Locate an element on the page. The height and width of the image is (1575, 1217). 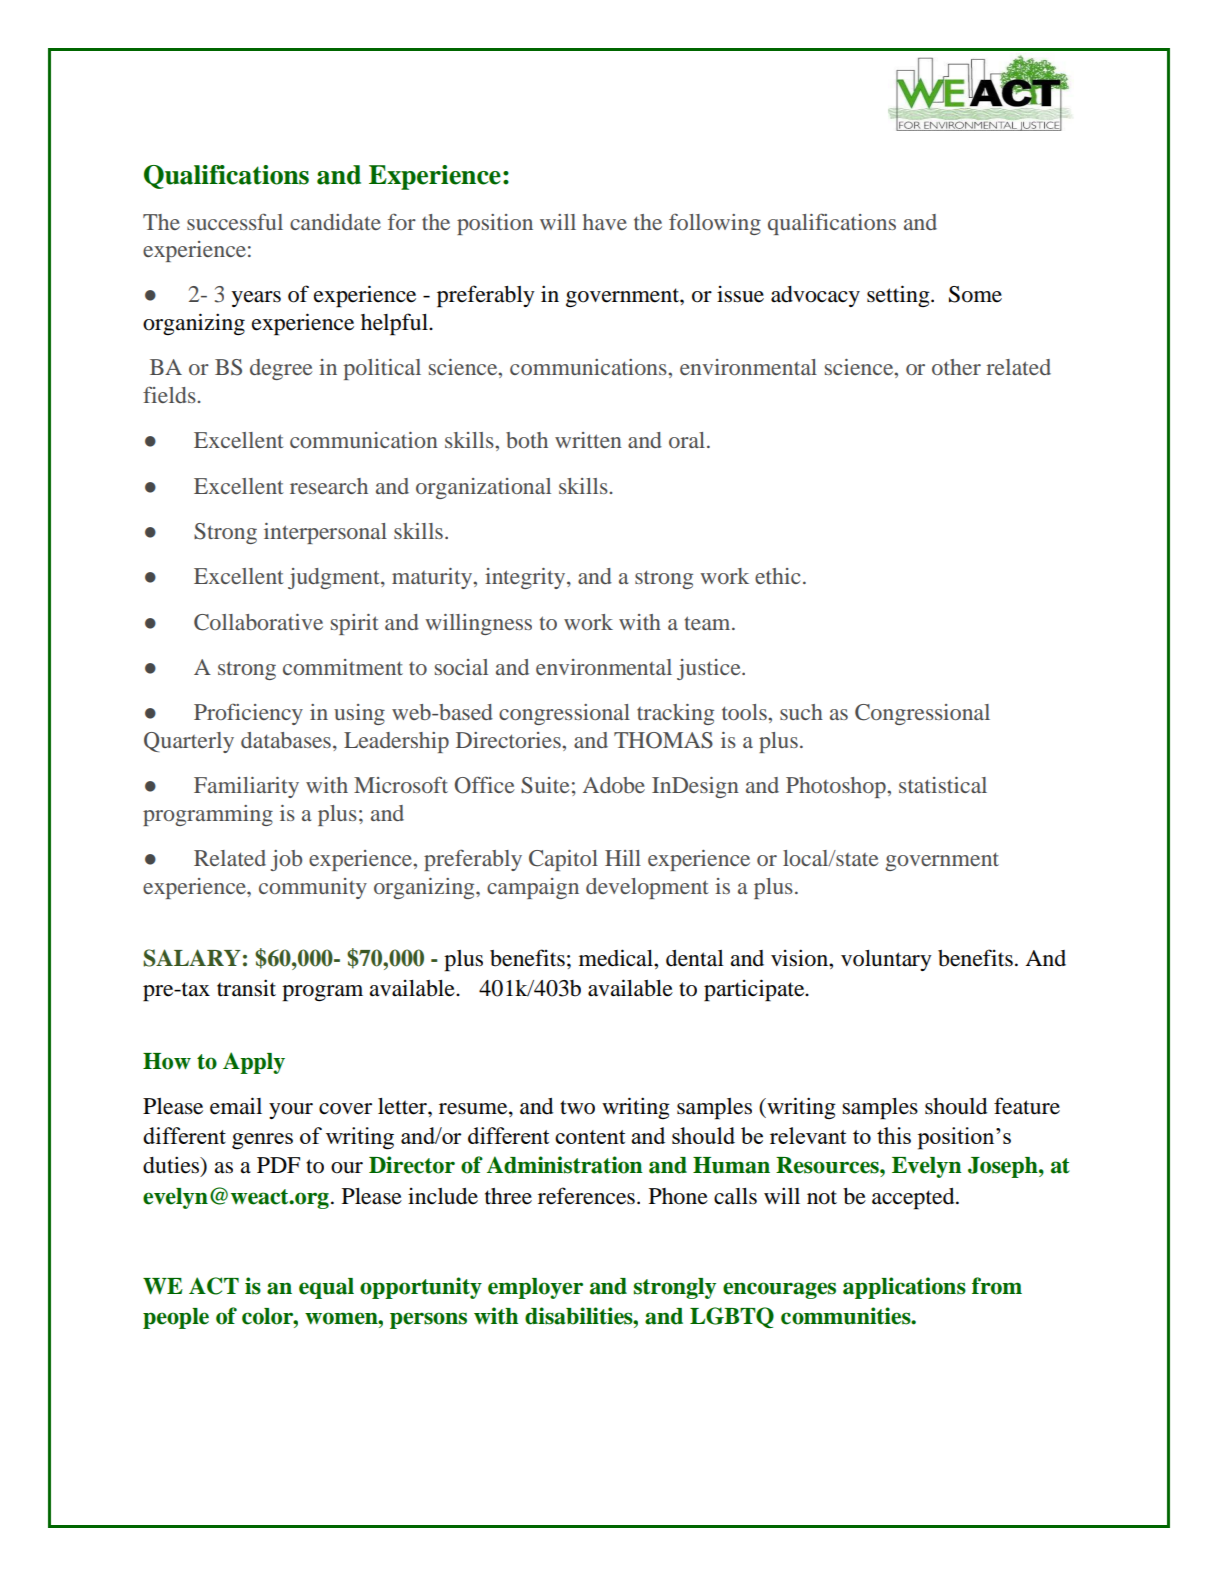
Apply is located at coordinates (254, 1063).
